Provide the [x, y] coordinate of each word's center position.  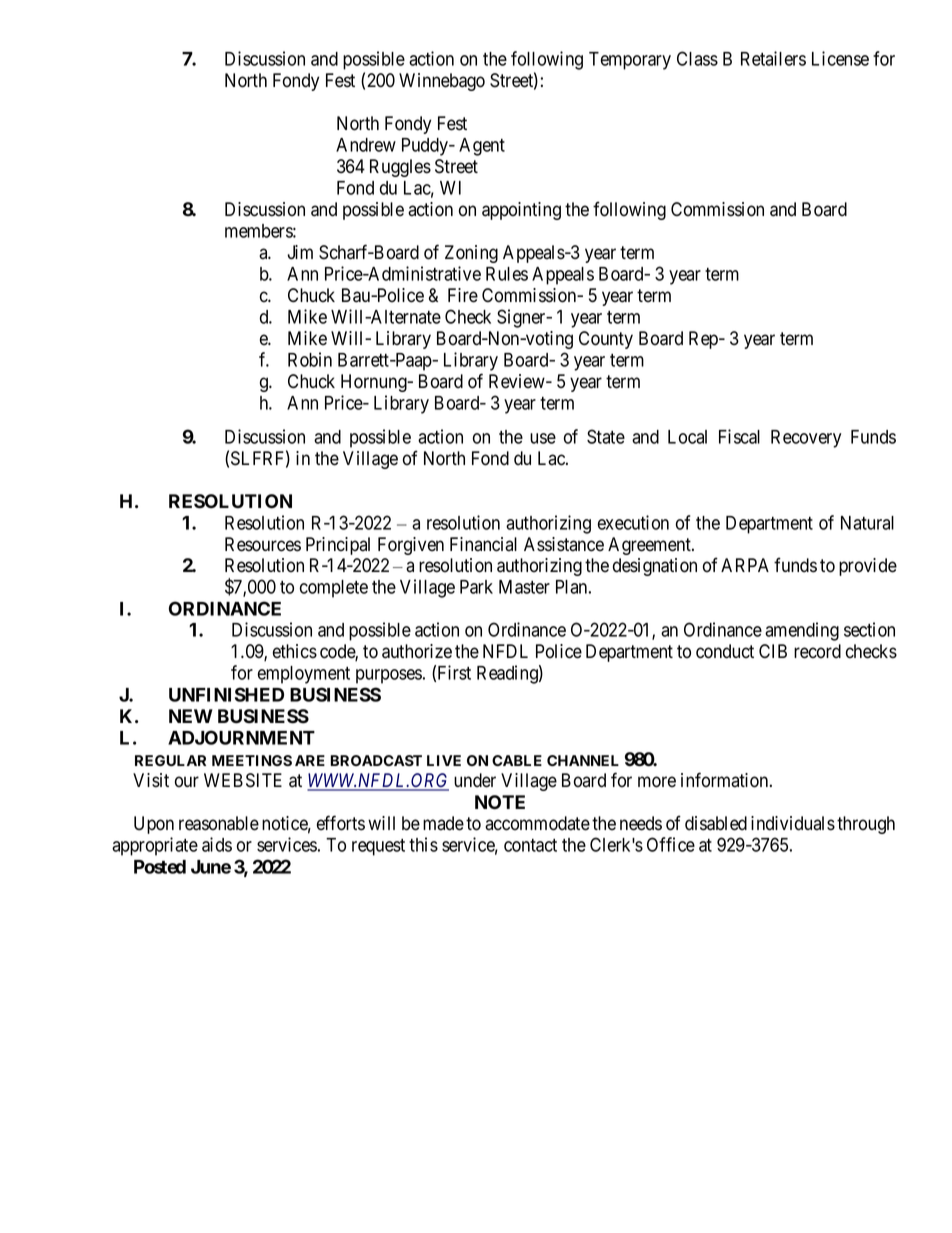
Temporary [630, 61]
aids [217, 844]
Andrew [366, 145]
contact [530, 845]
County [606, 340]
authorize [417, 651]
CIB [773, 651]
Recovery [806, 439]
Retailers [773, 58]
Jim [300, 252]
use [543, 438]
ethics [295, 651]
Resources [263, 544]
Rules [507, 274]
